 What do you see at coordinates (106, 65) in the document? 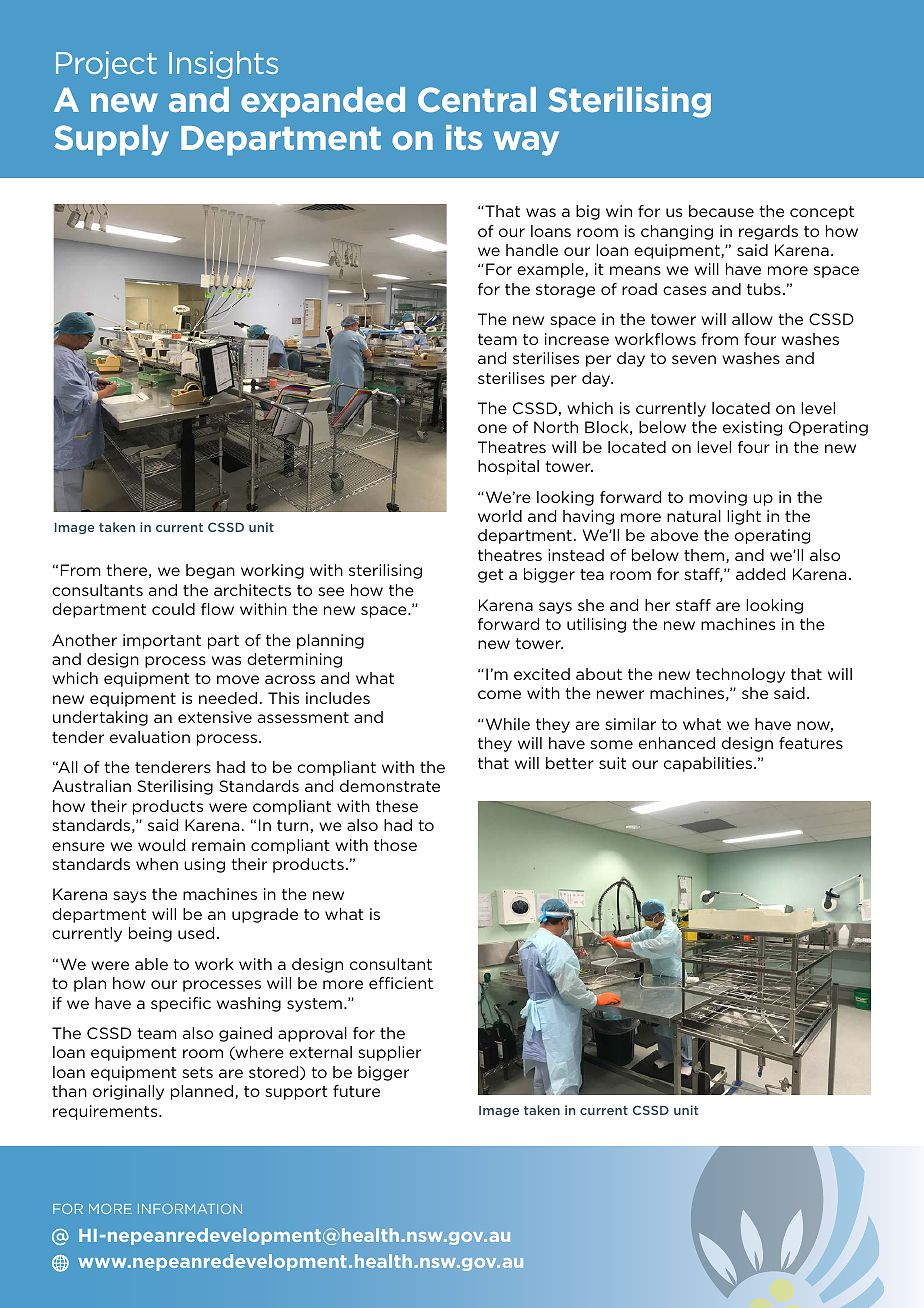
I see `Project` at bounding box center [106, 65].
